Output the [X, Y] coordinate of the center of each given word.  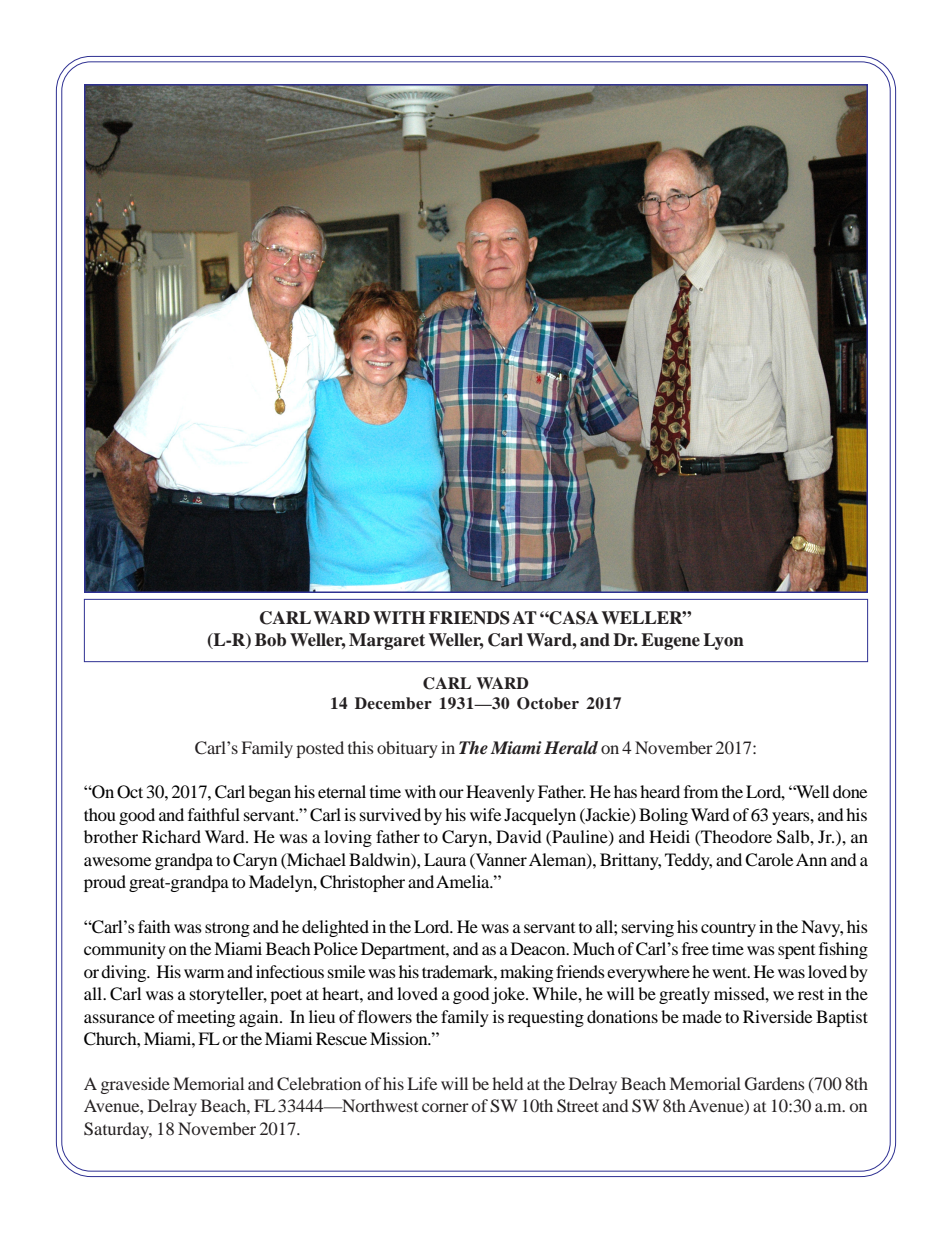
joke [509, 995]
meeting [206, 1018]
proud [105, 883]
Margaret [387, 641]
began [269, 793]
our [451, 793]
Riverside [777, 1016]
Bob [270, 640]
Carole [769, 860]
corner [445, 1107]
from [701, 791]
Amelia [464, 881]
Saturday [118, 1130]
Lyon [723, 641]
